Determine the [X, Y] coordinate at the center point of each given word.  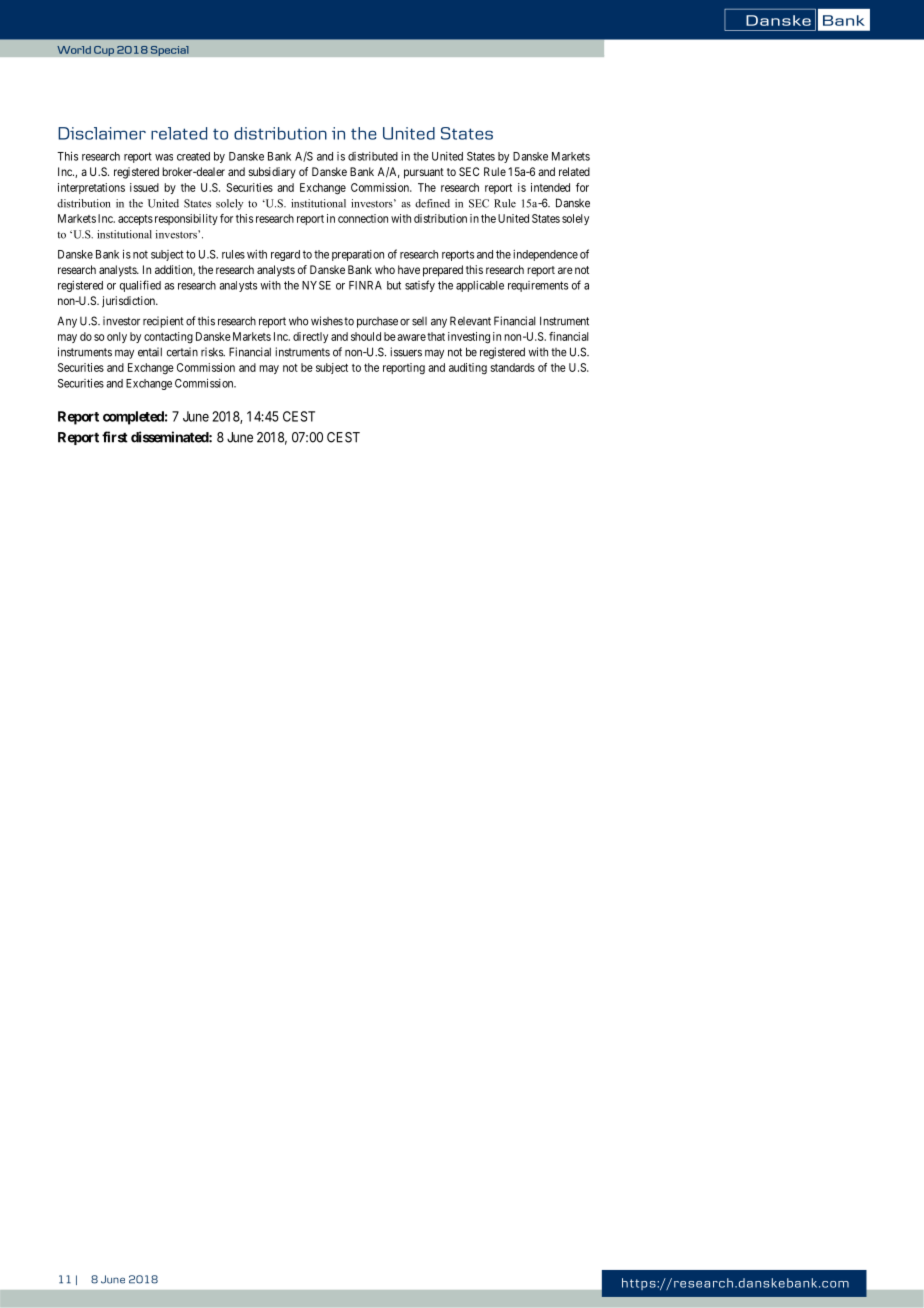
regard [285, 255]
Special [169, 51]
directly [310, 337]
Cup [104, 50]
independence [545, 255]
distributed [373, 156]
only [117, 337]
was [164, 157]
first [115, 437]
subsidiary [272, 173]
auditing [468, 369]
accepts [135, 220]
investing [469, 338]
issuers [406, 352]
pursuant [424, 173]
